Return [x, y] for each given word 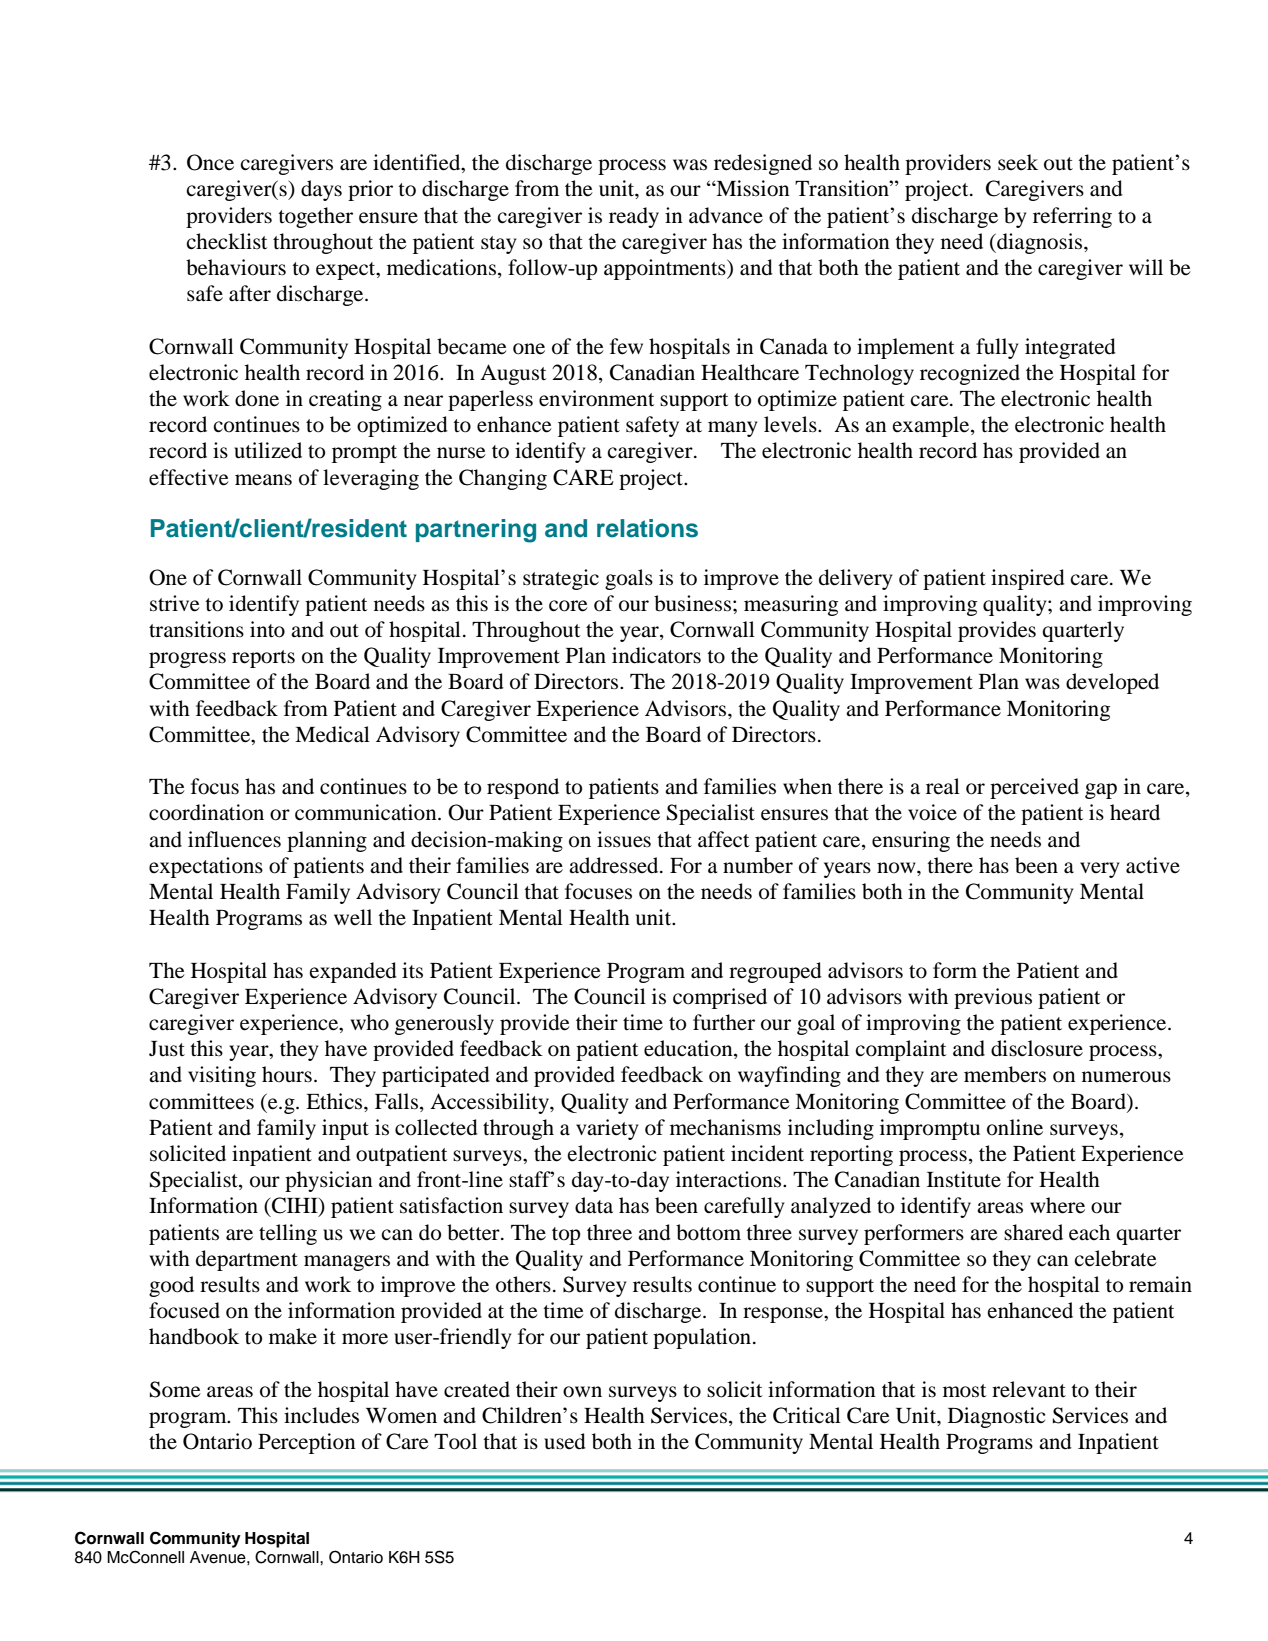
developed [1112, 683]
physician [329, 1181]
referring [1072, 217]
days [321, 190]
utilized [268, 450]
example [932, 426]
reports [263, 659]
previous [993, 998]
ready [634, 217]
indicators [656, 655]
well [353, 917]
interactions [730, 1179]
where [1057, 1205]
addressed [615, 865]
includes [321, 1415]
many [732, 429]
